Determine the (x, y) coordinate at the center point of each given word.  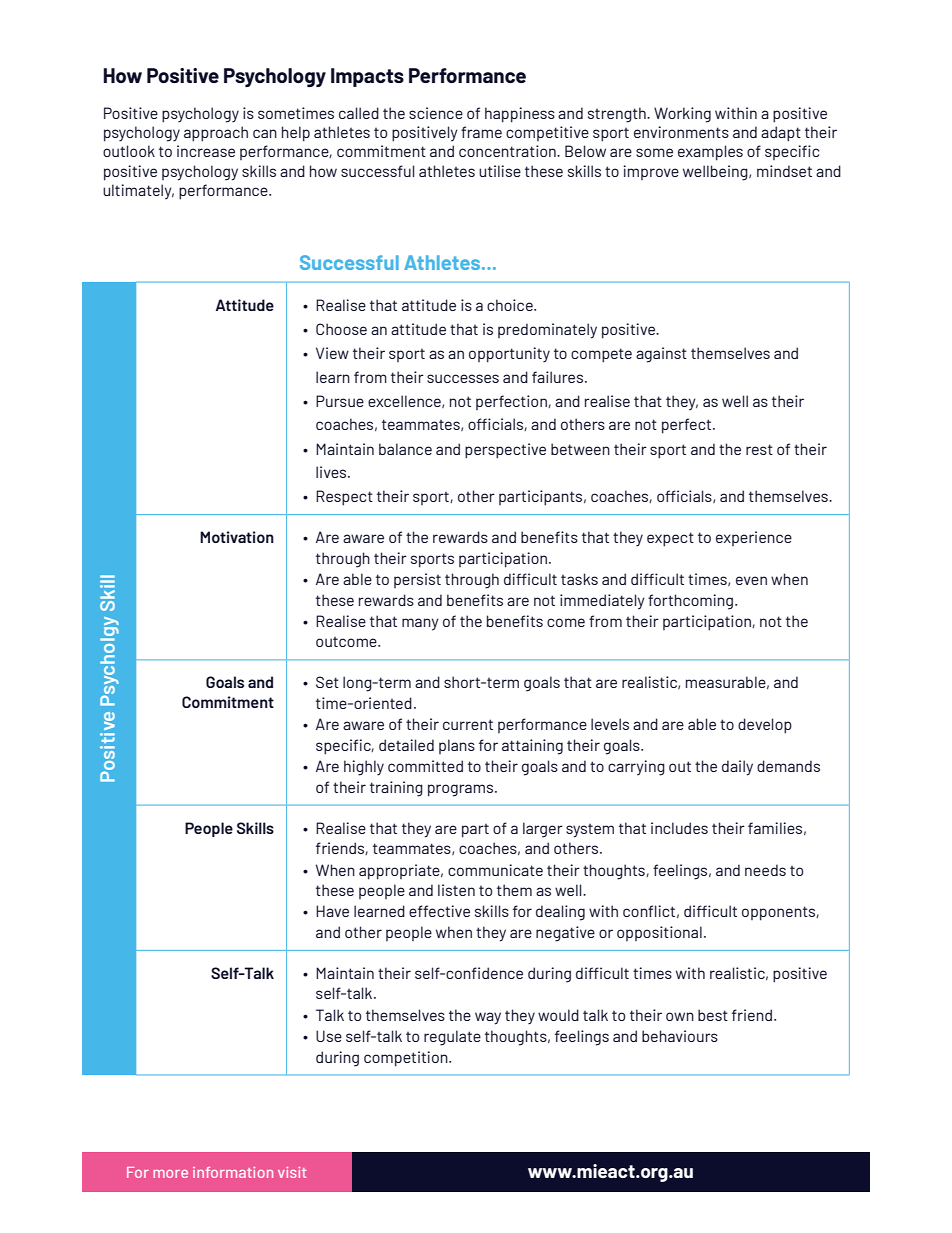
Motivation (237, 537)
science (436, 113)
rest (759, 449)
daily (737, 768)
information (233, 1172)
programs (462, 790)
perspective (505, 451)
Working (682, 115)
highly (364, 768)
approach (216, 134)
